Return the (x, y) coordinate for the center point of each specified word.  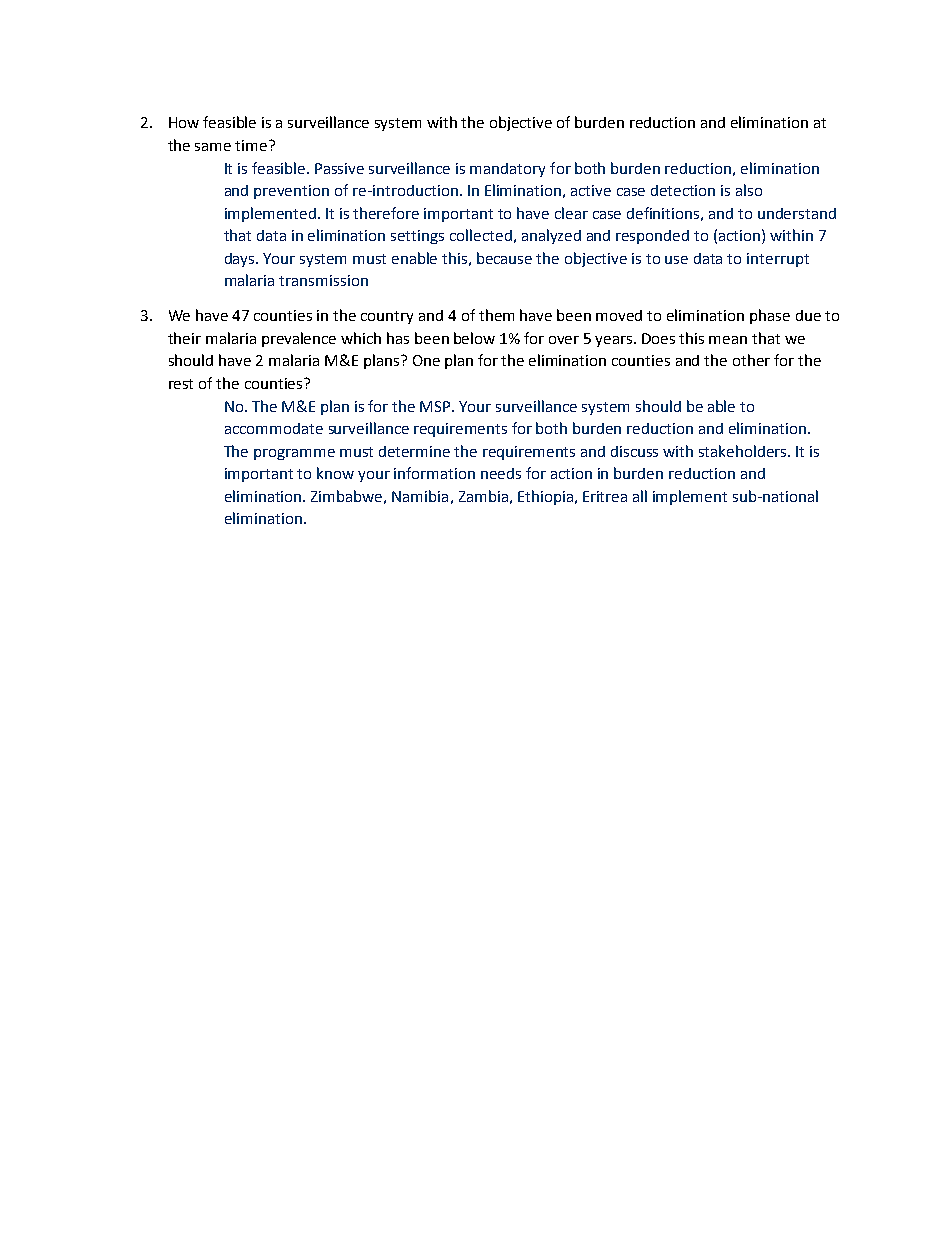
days (241, 260)
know (335, 473)
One (426, 360)
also (749, 190)
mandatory (507, 170)
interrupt (778, 260)
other (751, 360)
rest (181, 384)
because (504, 258)
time (252, 145)
